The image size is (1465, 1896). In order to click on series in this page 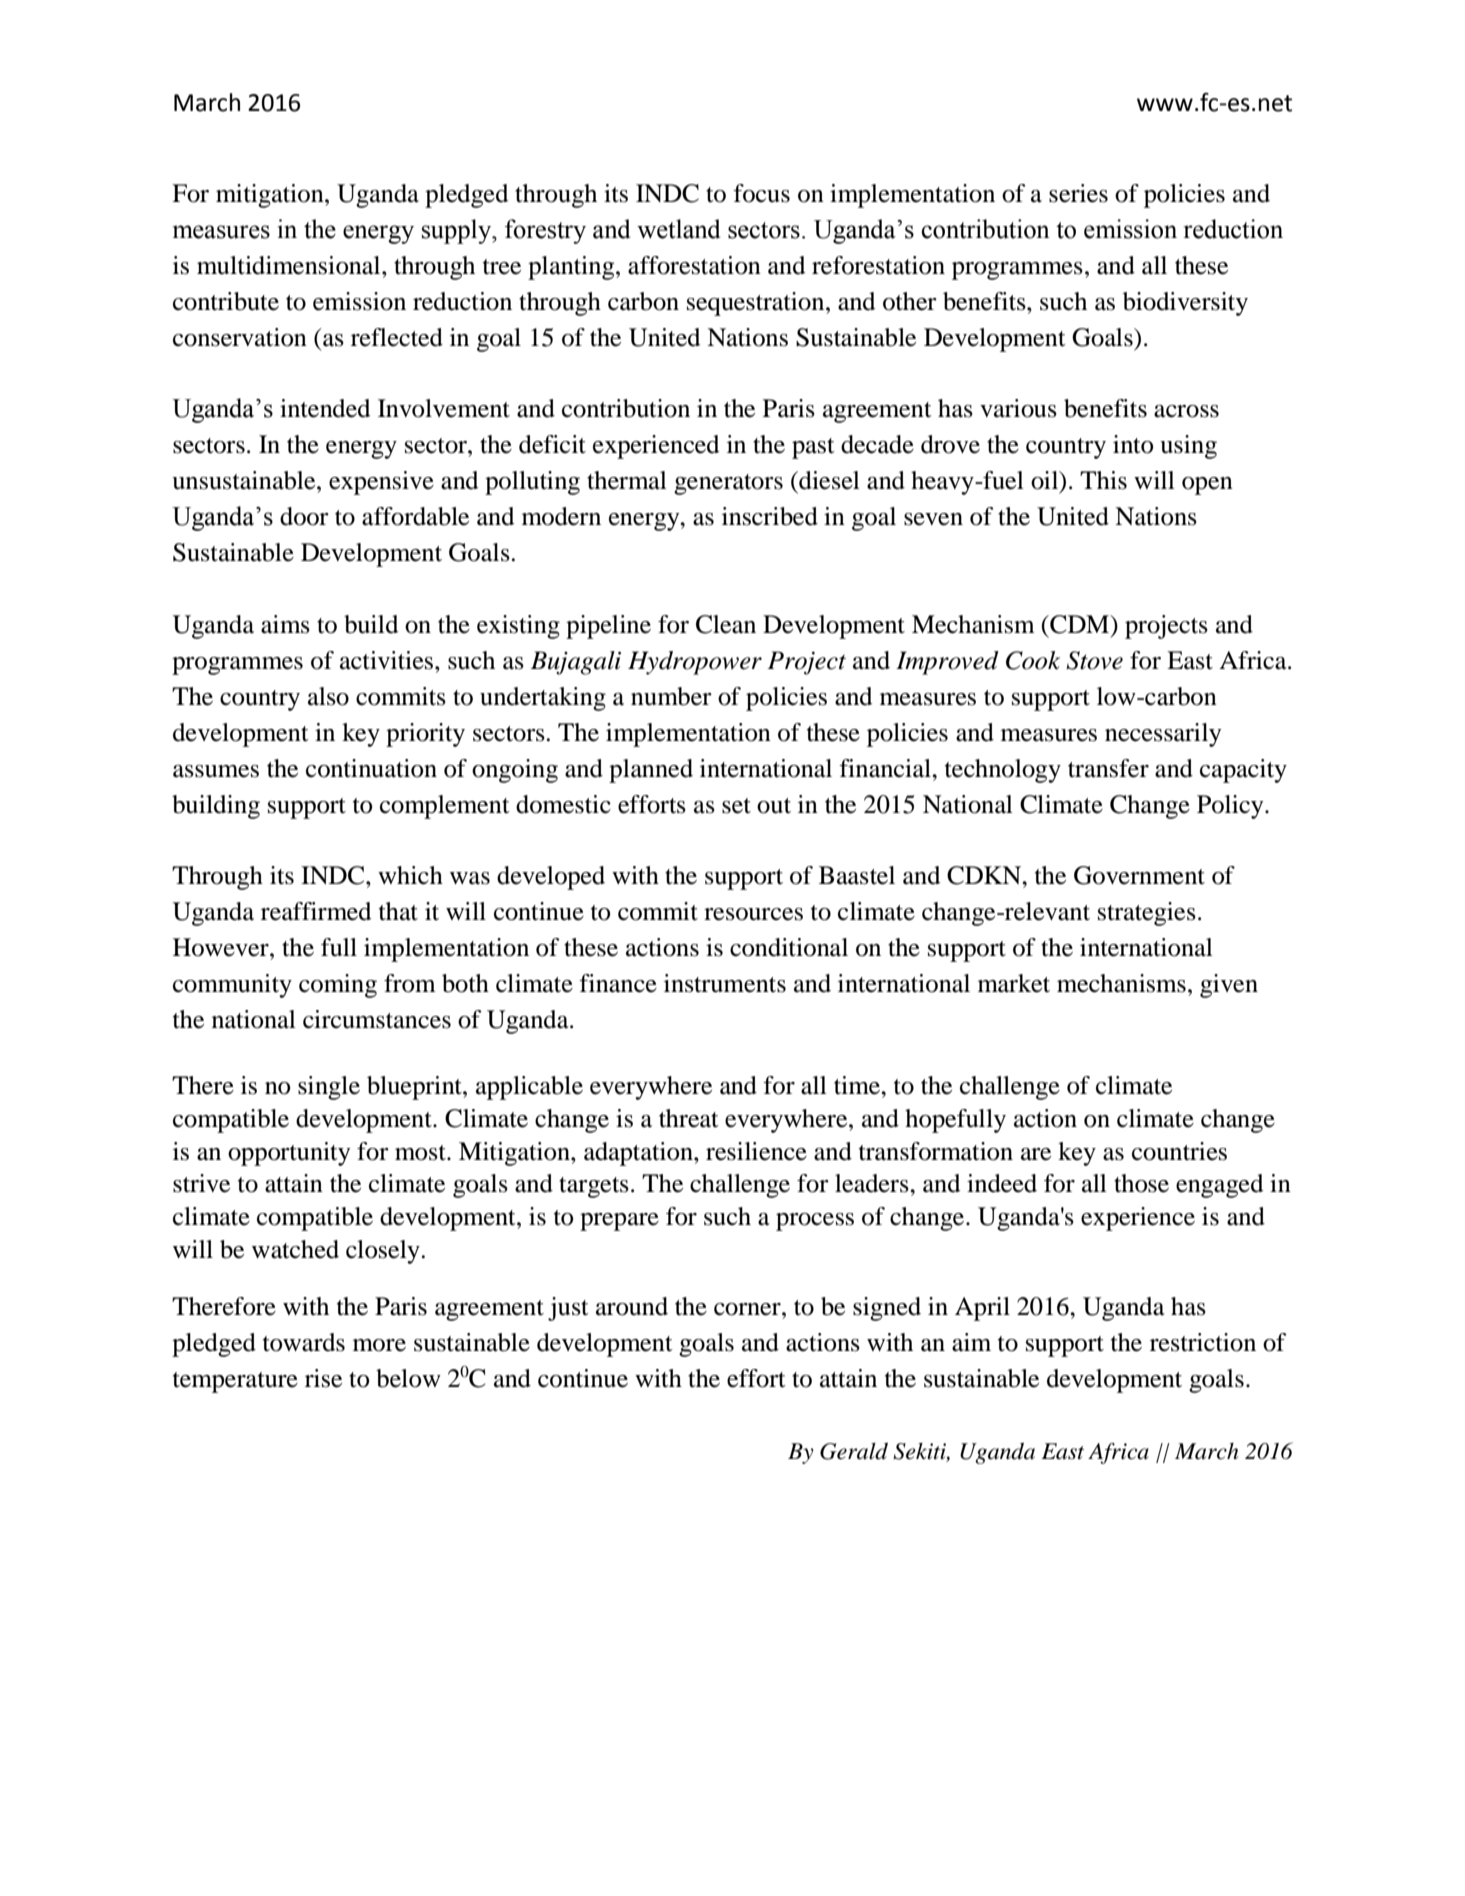, I will do `click(1078, 193)`.
